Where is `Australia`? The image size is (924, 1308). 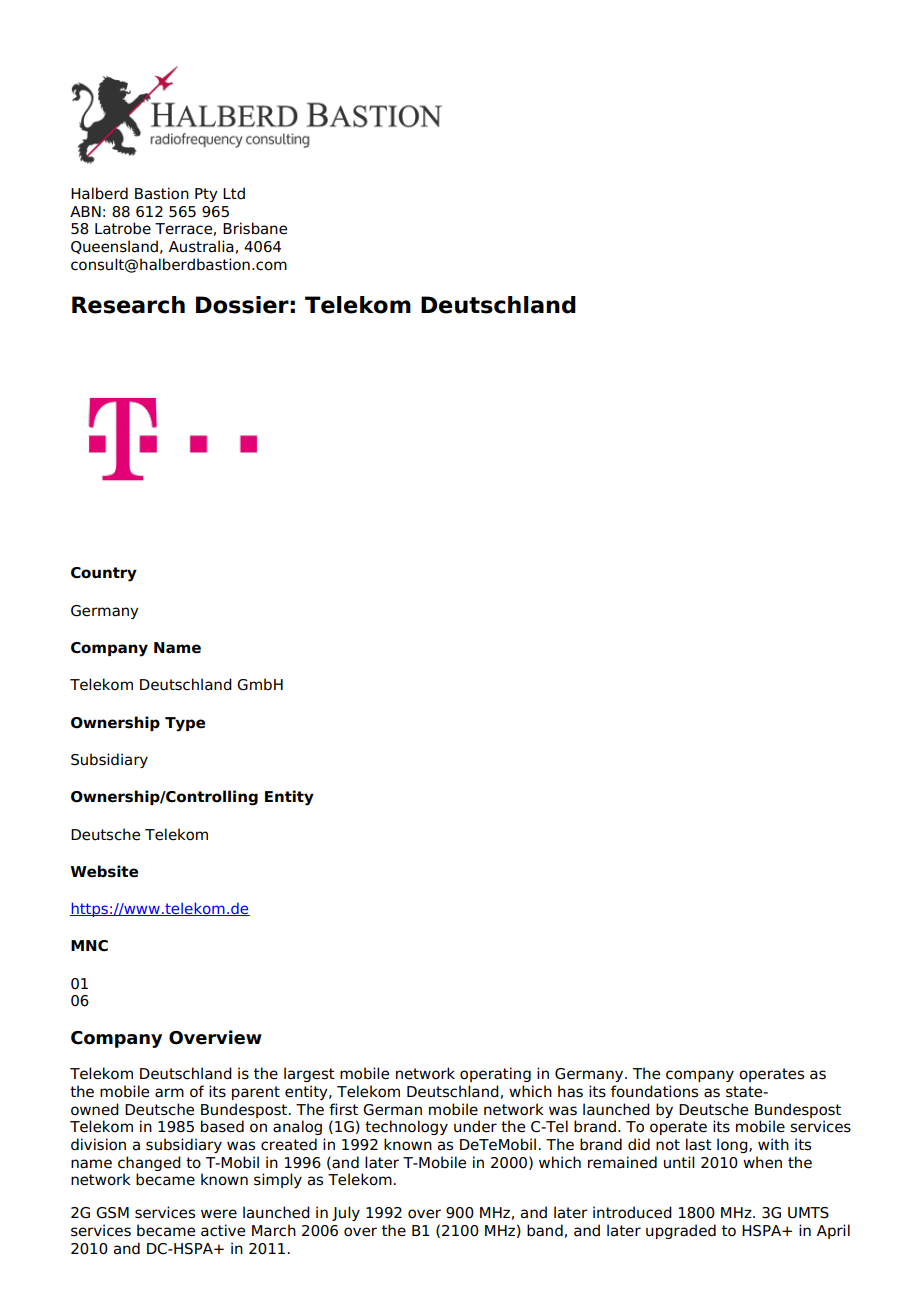
Australia is located at coordinates (201, 246).
